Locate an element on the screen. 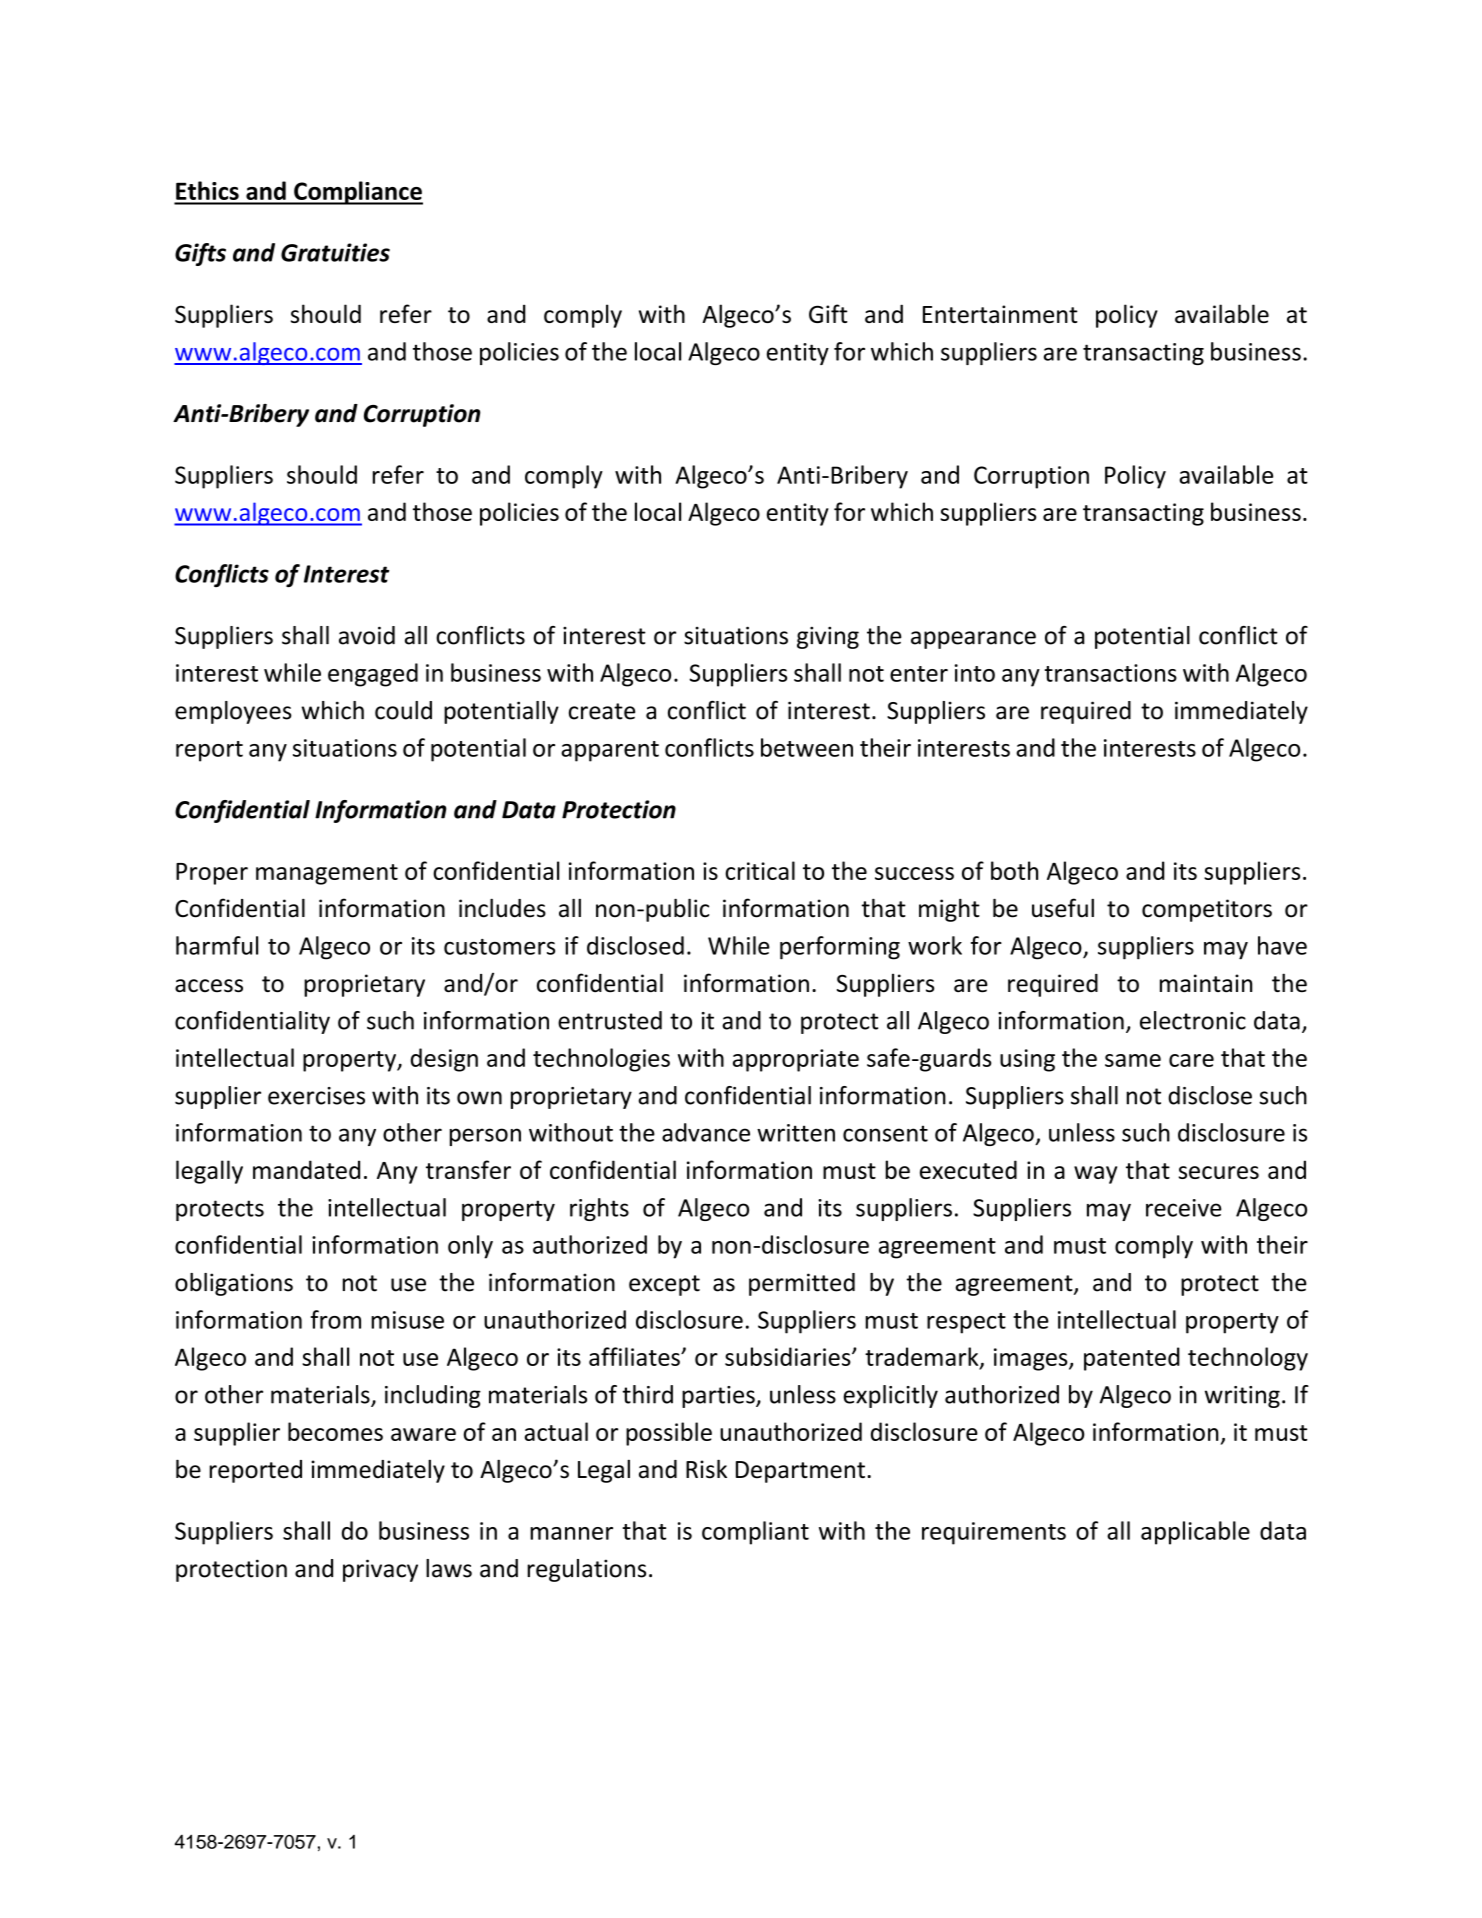 This screenshot has width=1482, height=1918. privacy is located at coordinates (380, 1570).
